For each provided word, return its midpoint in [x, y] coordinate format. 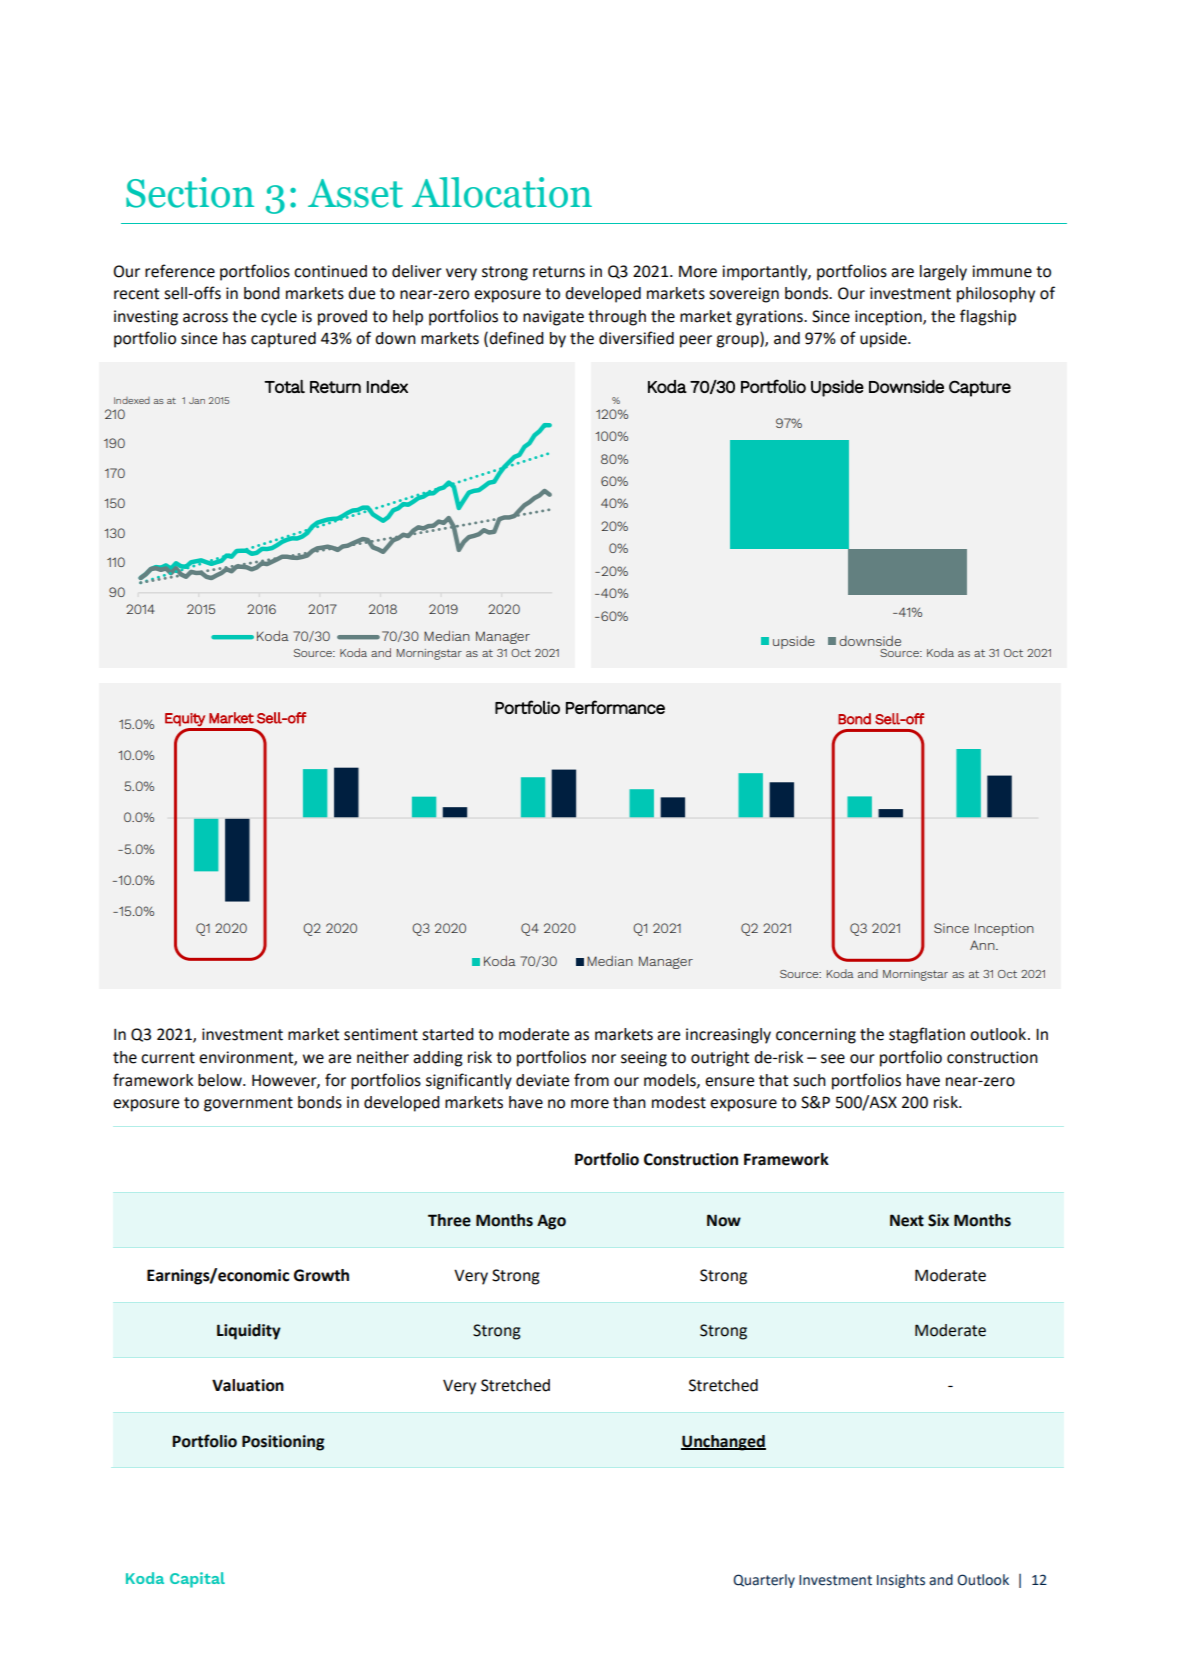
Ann [983, 945]
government [248, 1104]
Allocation [502, 192]
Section [190, 192]
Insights [901, 1581]
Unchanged [723, 1443]
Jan [197, 400]
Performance [615, 707]
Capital [197, 1580]
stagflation [927, 1035]
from [591, 1080]
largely [943, 273]
